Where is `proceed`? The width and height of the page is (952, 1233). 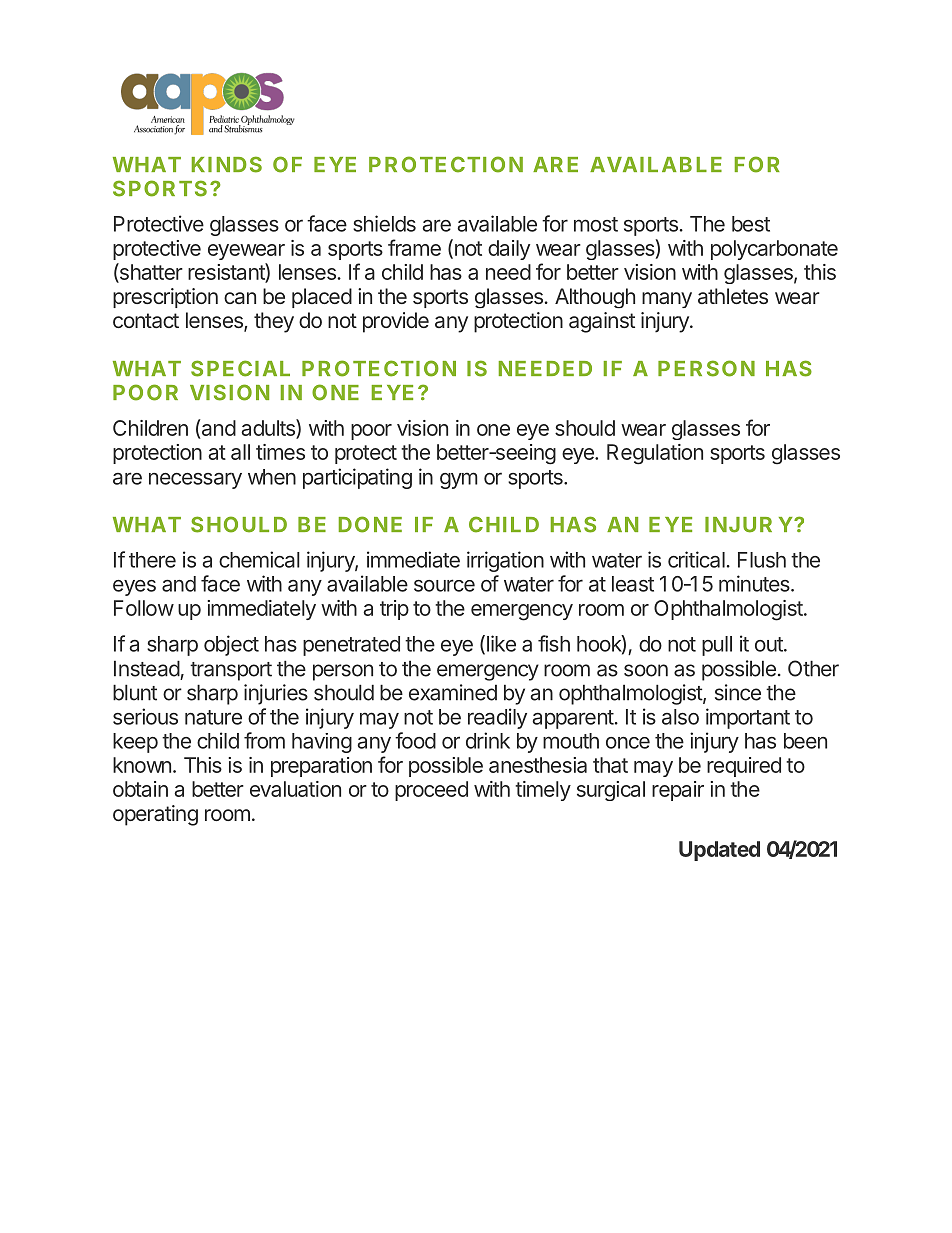
proceed is located at coordinates (431, 791).
